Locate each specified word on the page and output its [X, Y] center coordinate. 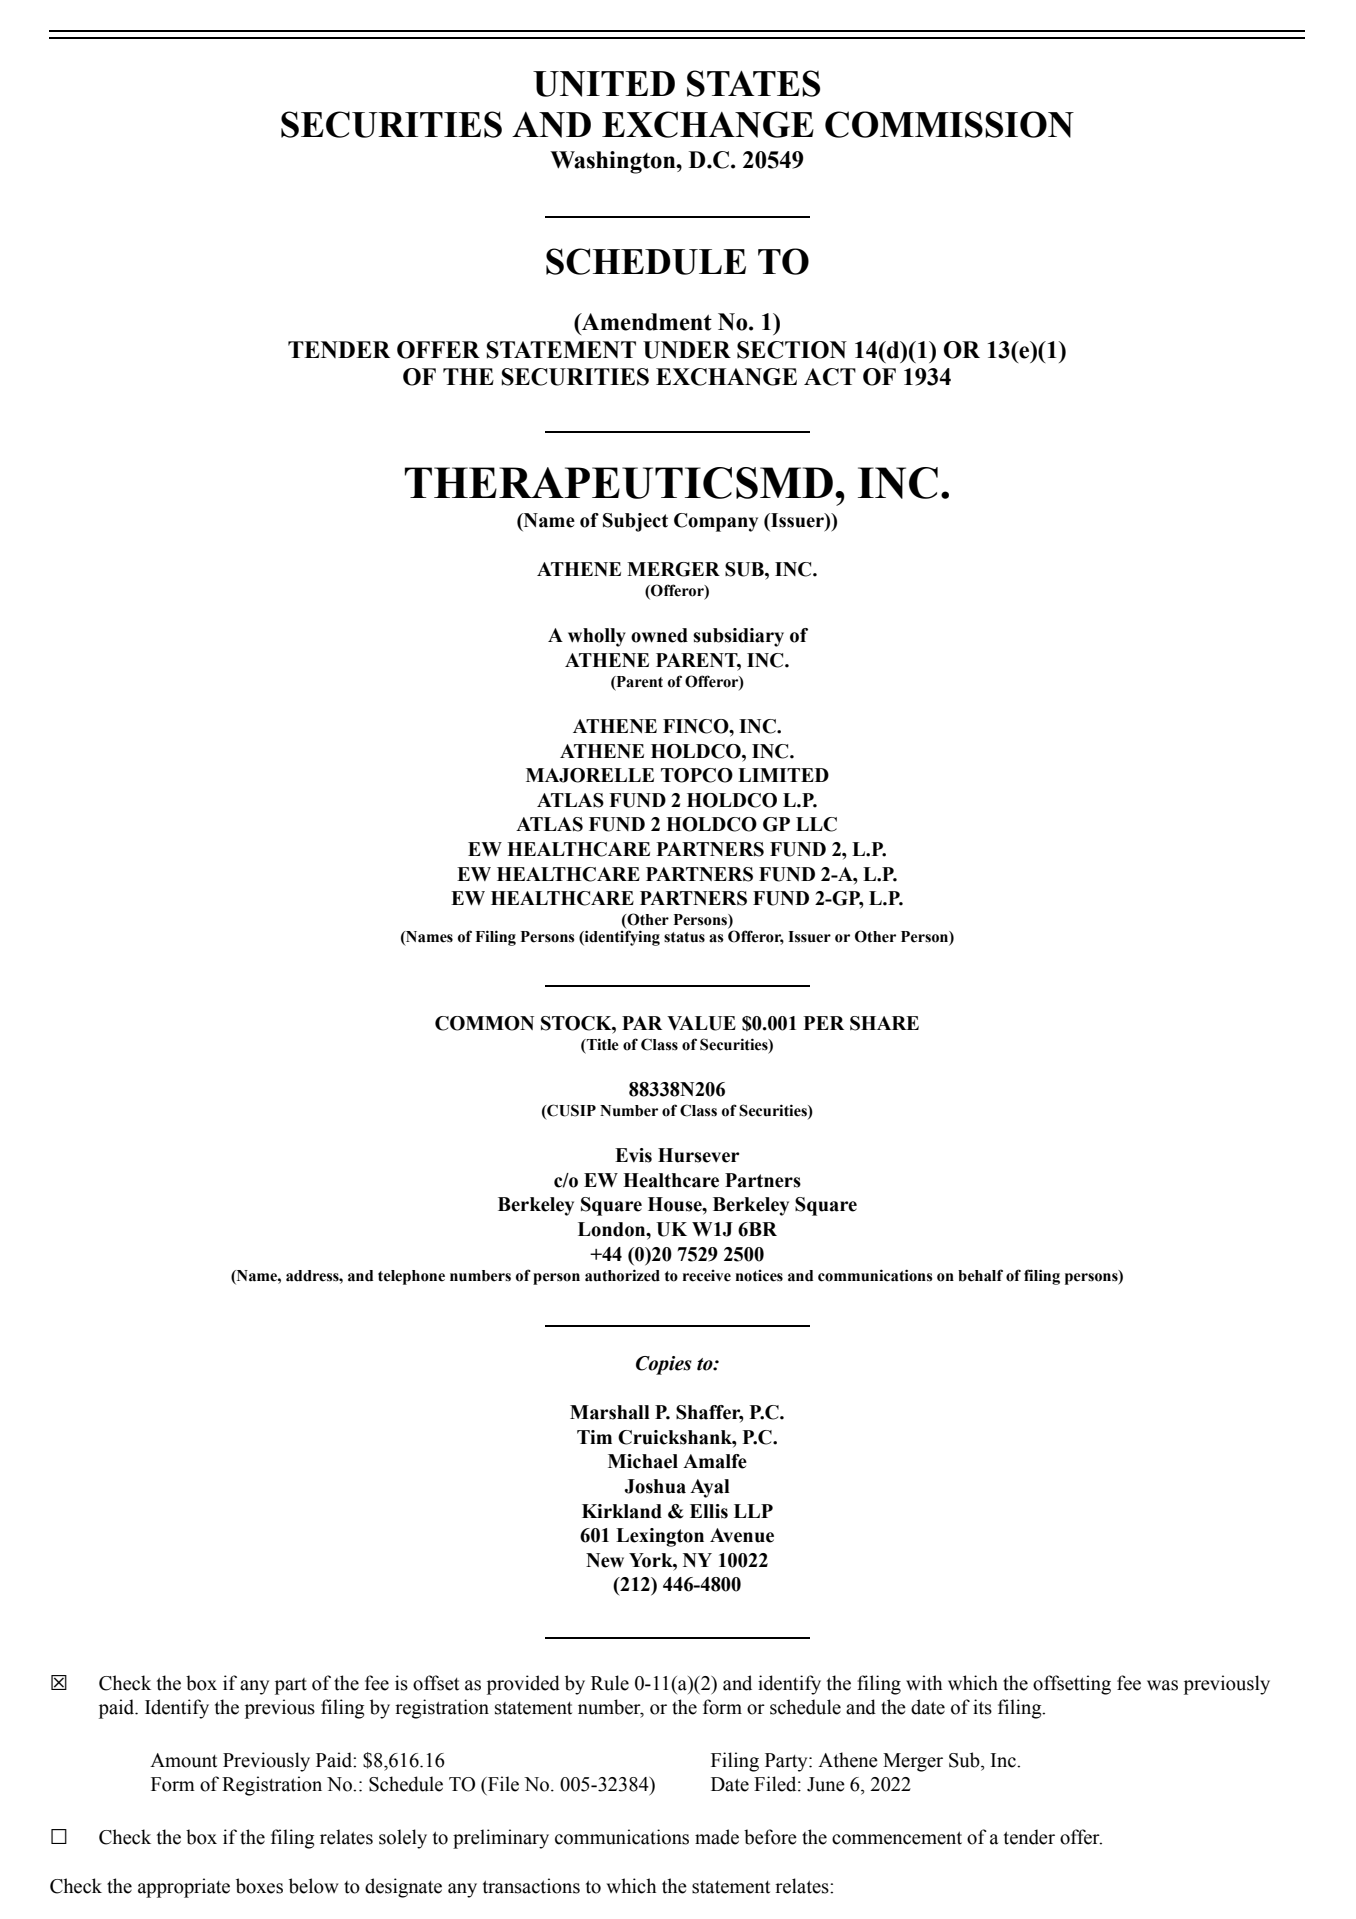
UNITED [604, 84]
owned [659, 635]
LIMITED [783, 775]
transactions [531, 1886]
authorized [622, 1275]
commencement [897, 1838]
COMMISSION [949, 124]
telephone [411, 1277]
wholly [597, 637]
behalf [980, 1275]
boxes [259, 1886]
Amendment [646, 322]
